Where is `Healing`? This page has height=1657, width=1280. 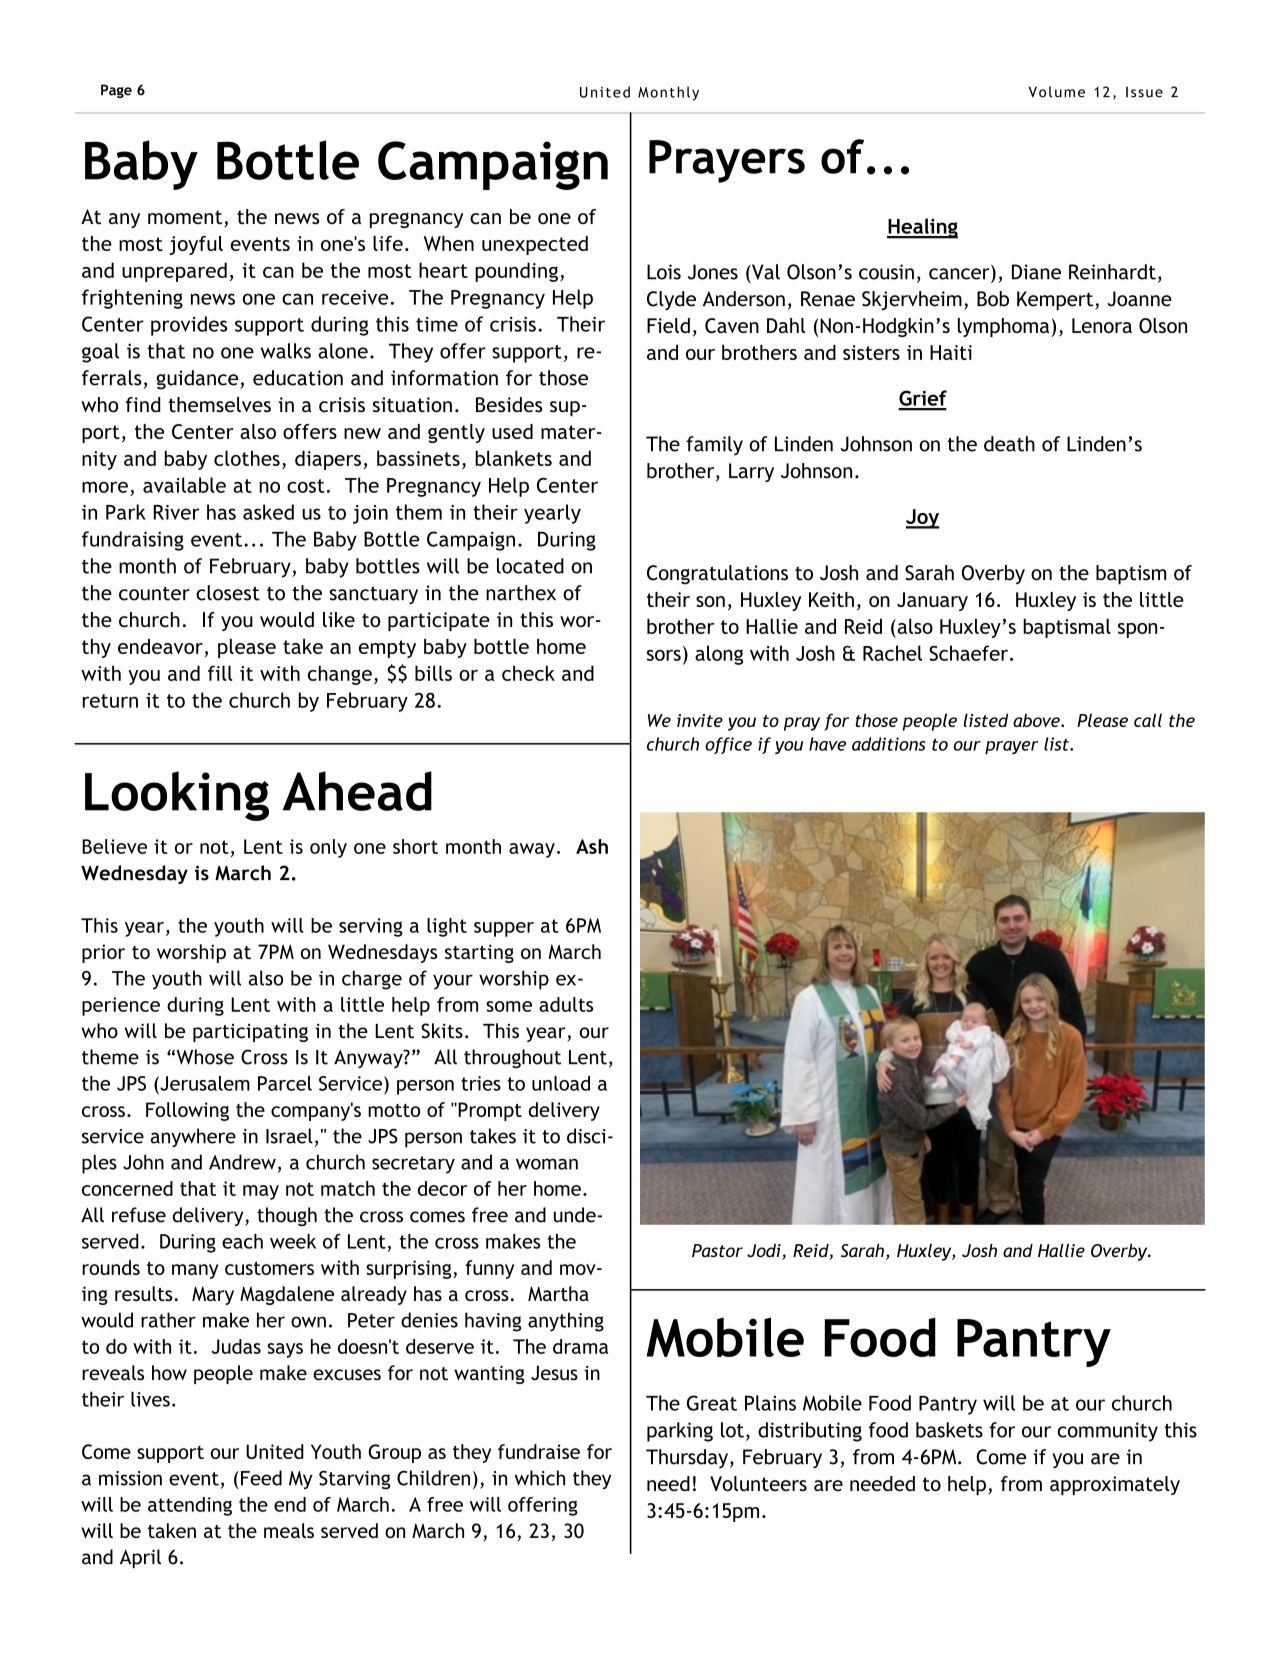 Healing is located at coordinates (922, 228).
